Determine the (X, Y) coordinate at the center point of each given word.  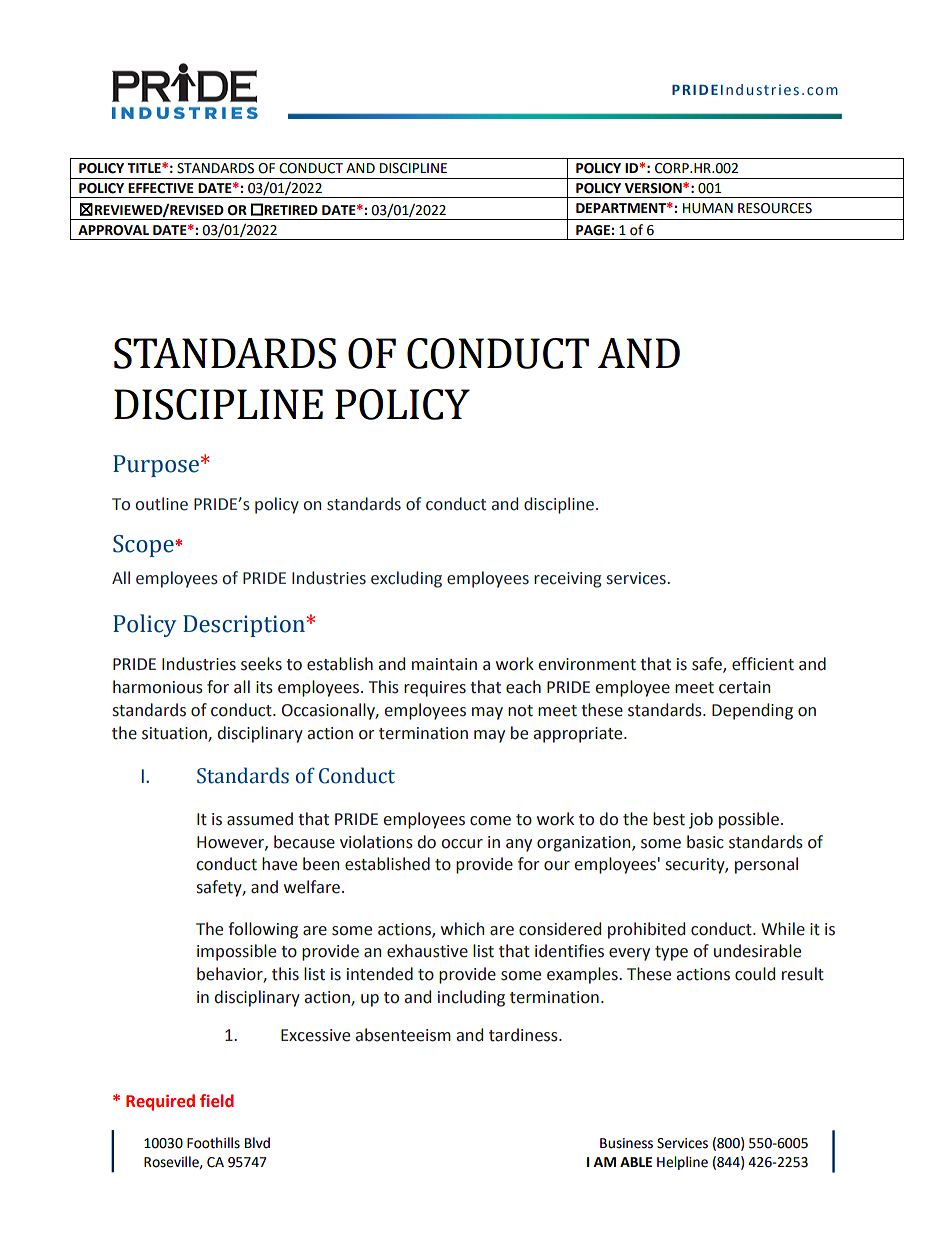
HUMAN (708, 208)
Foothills (213, 1143)
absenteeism (403, 1035)
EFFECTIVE (161, 188)
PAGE (593, 230)
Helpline (682, 1163)
